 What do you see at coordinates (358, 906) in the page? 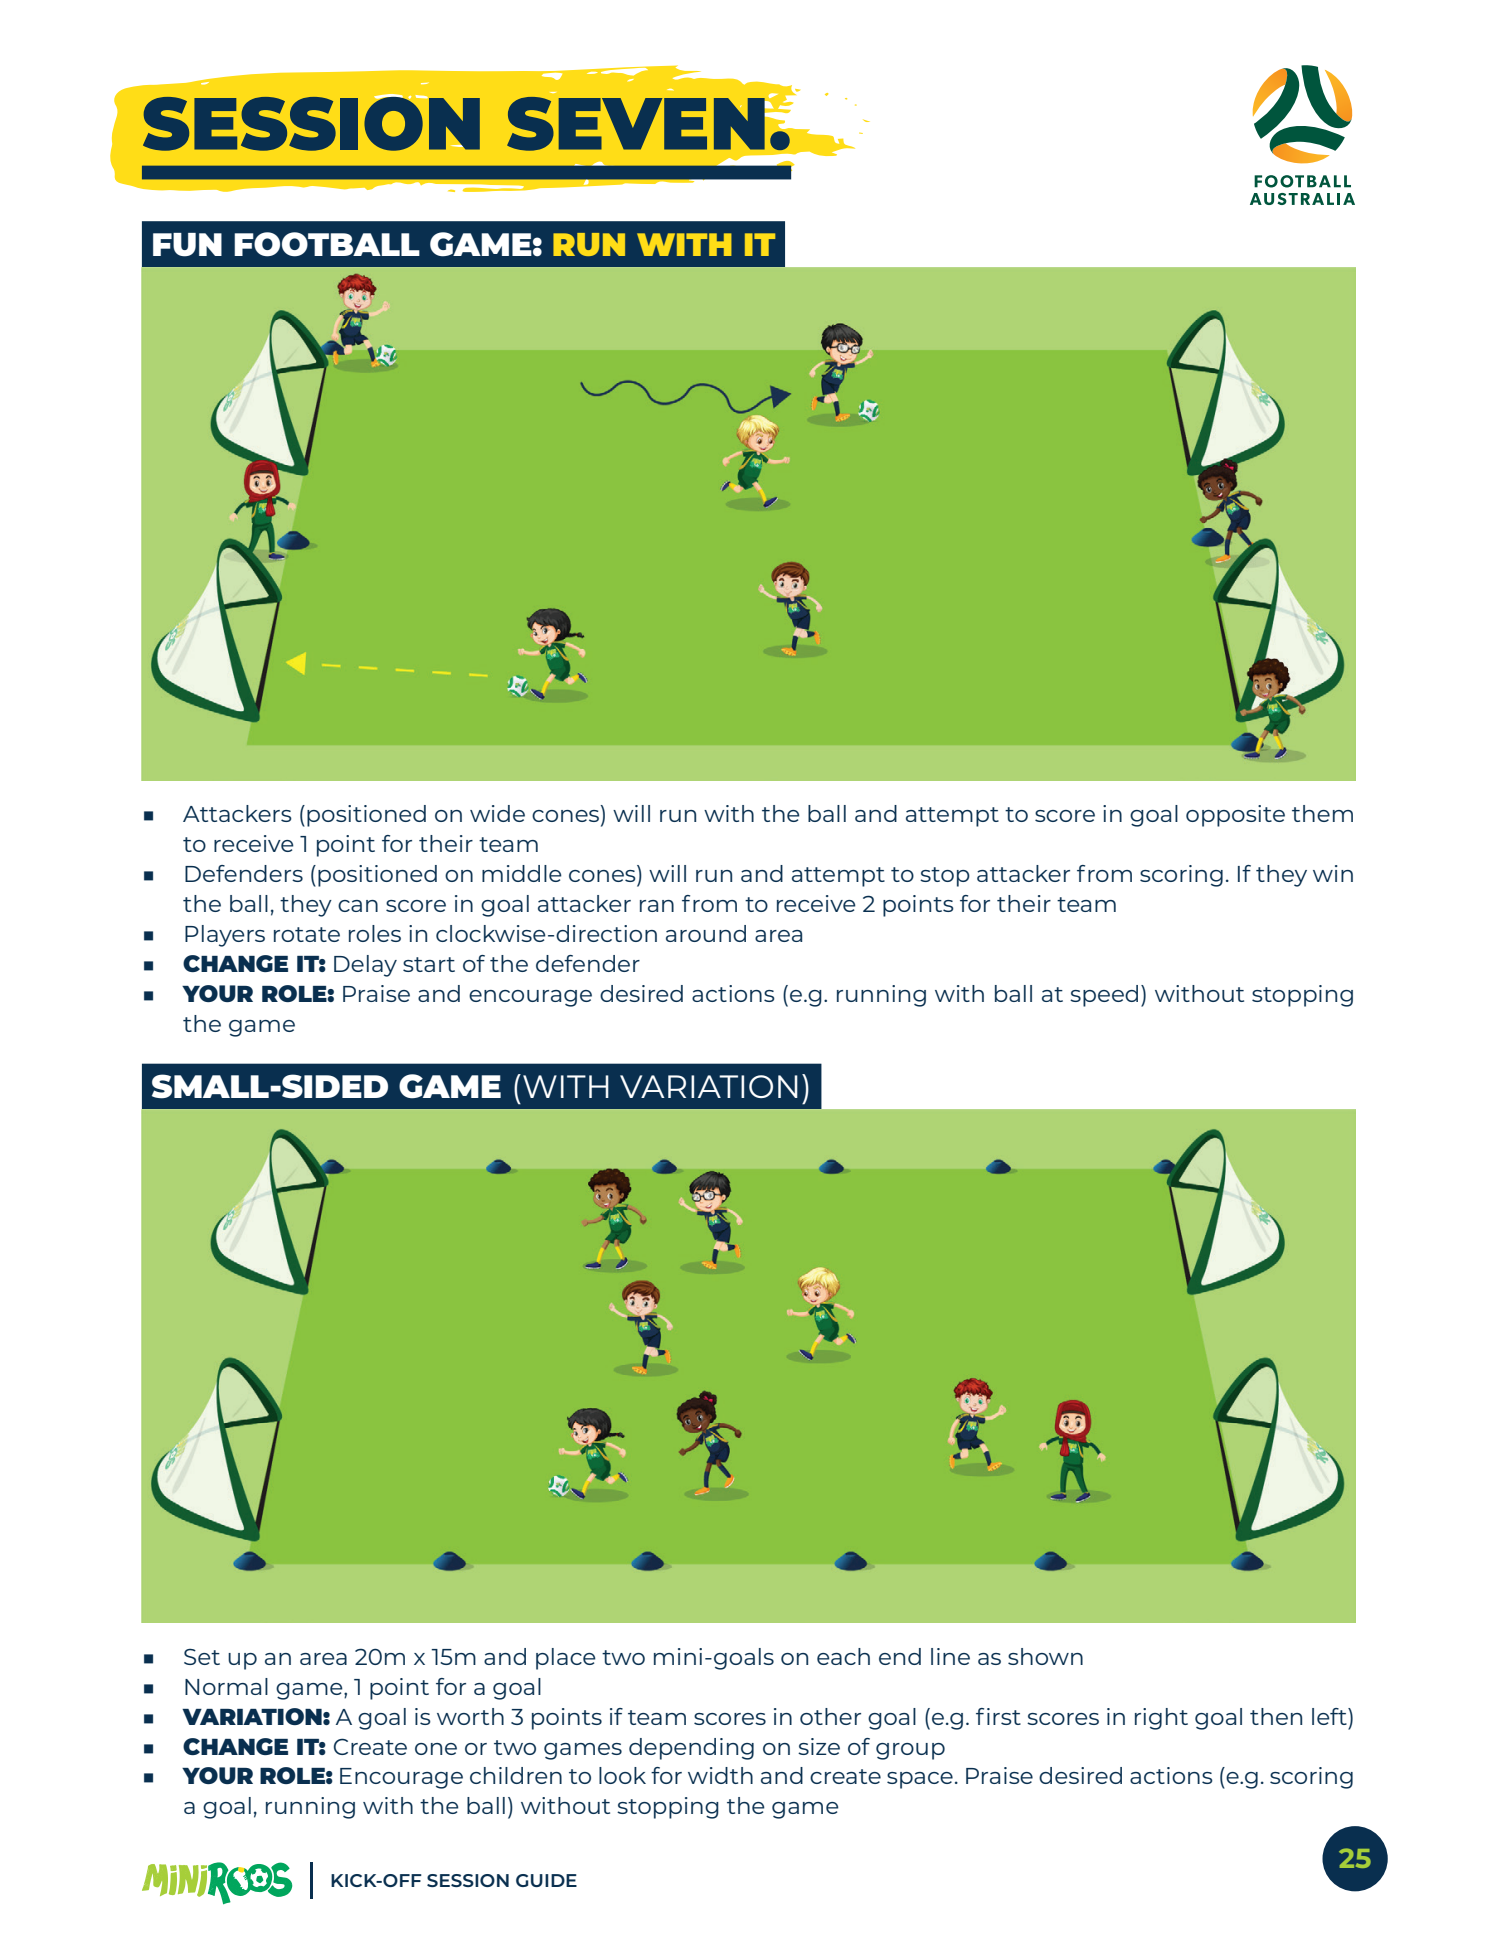
I see `can` at bounding box center [358, 906].
